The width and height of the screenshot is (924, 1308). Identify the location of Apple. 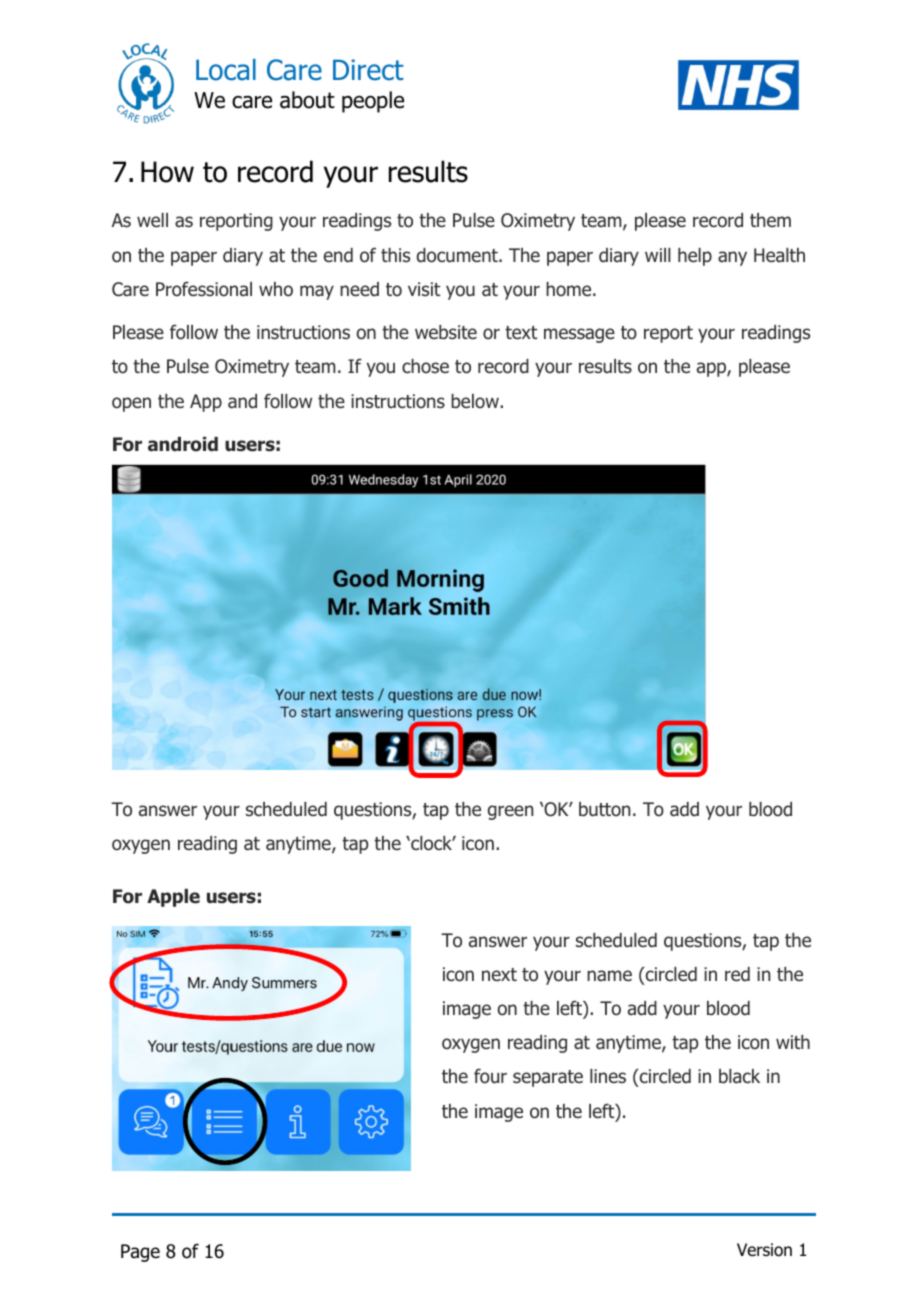
(173, 898).
